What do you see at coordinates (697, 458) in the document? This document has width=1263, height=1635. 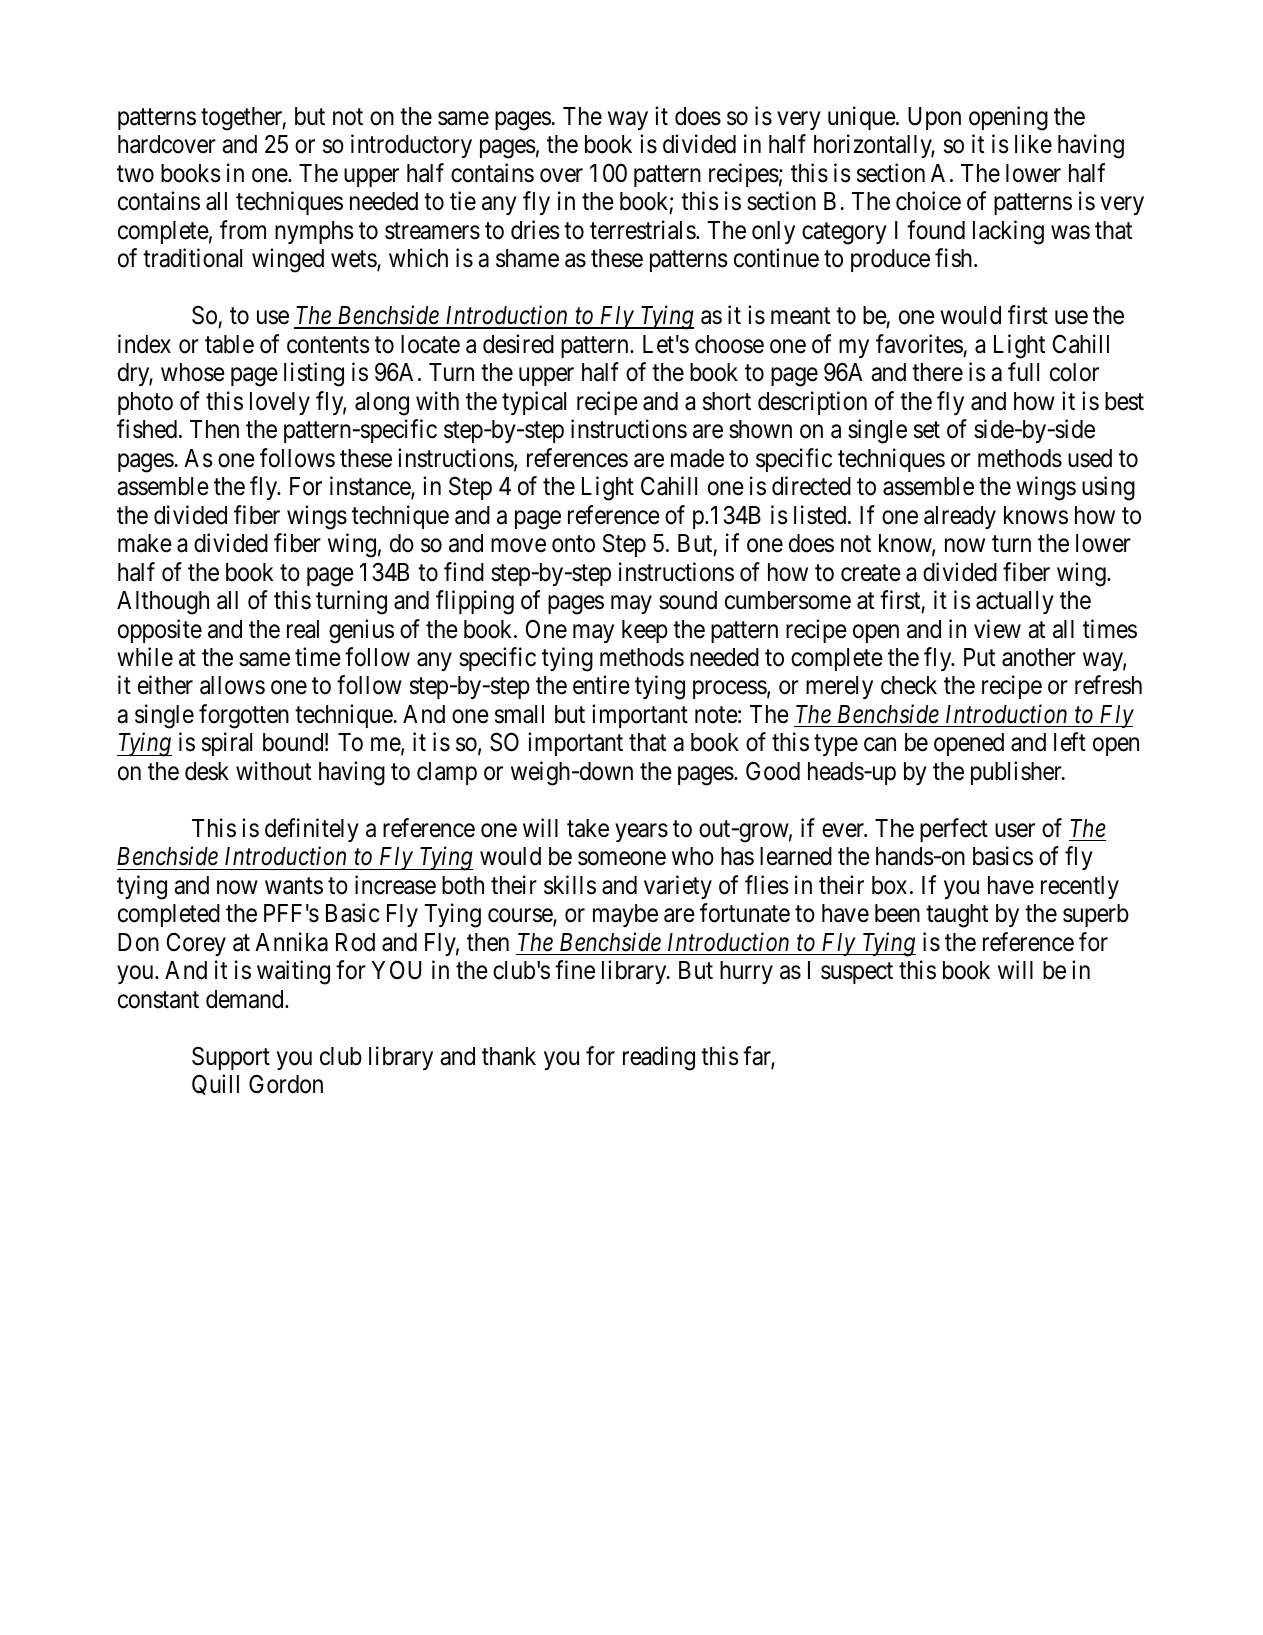 I see `made` at bounding box center [697, 458].
